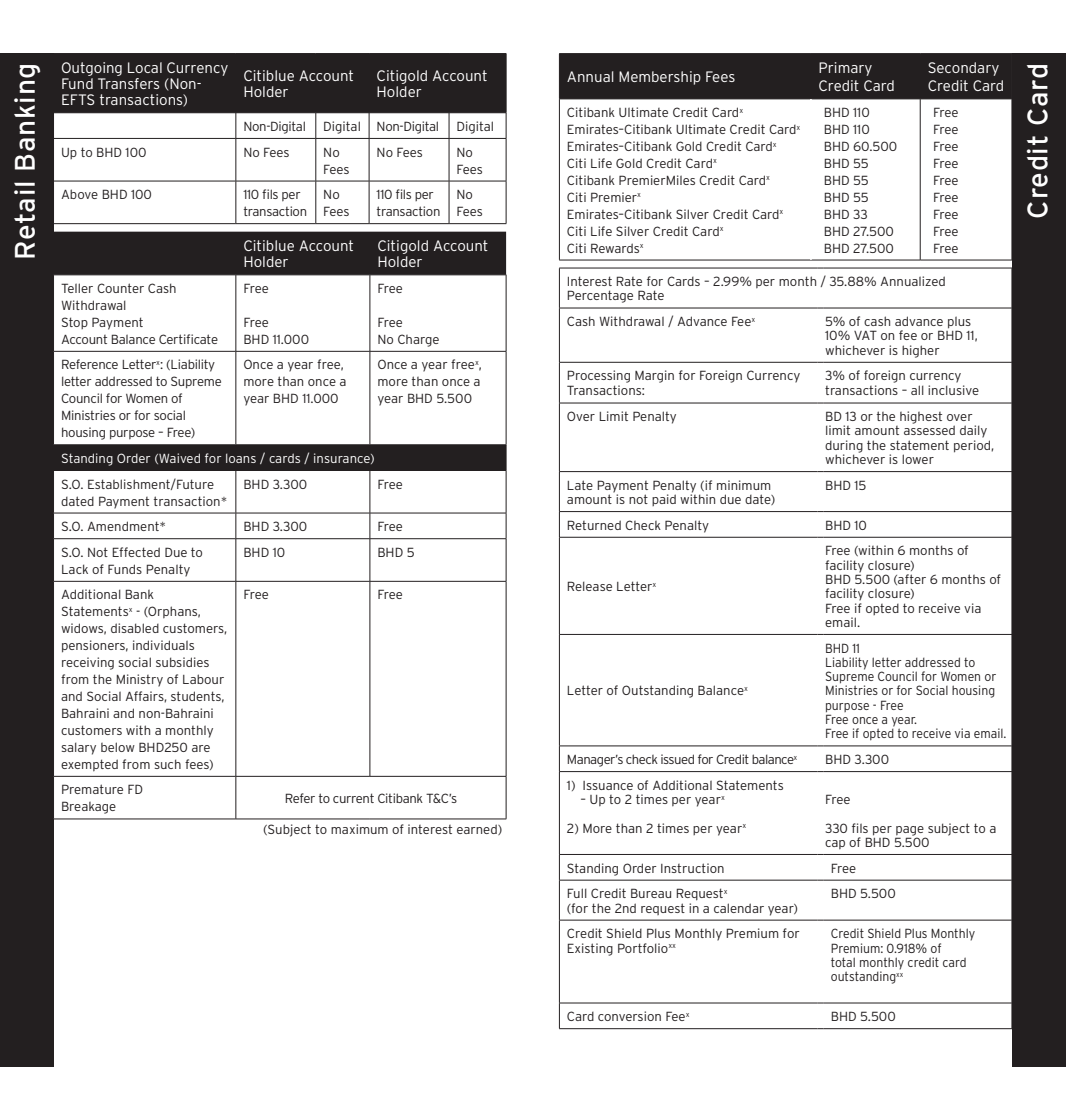  I want to click on Transfers, so click(128, 83).
